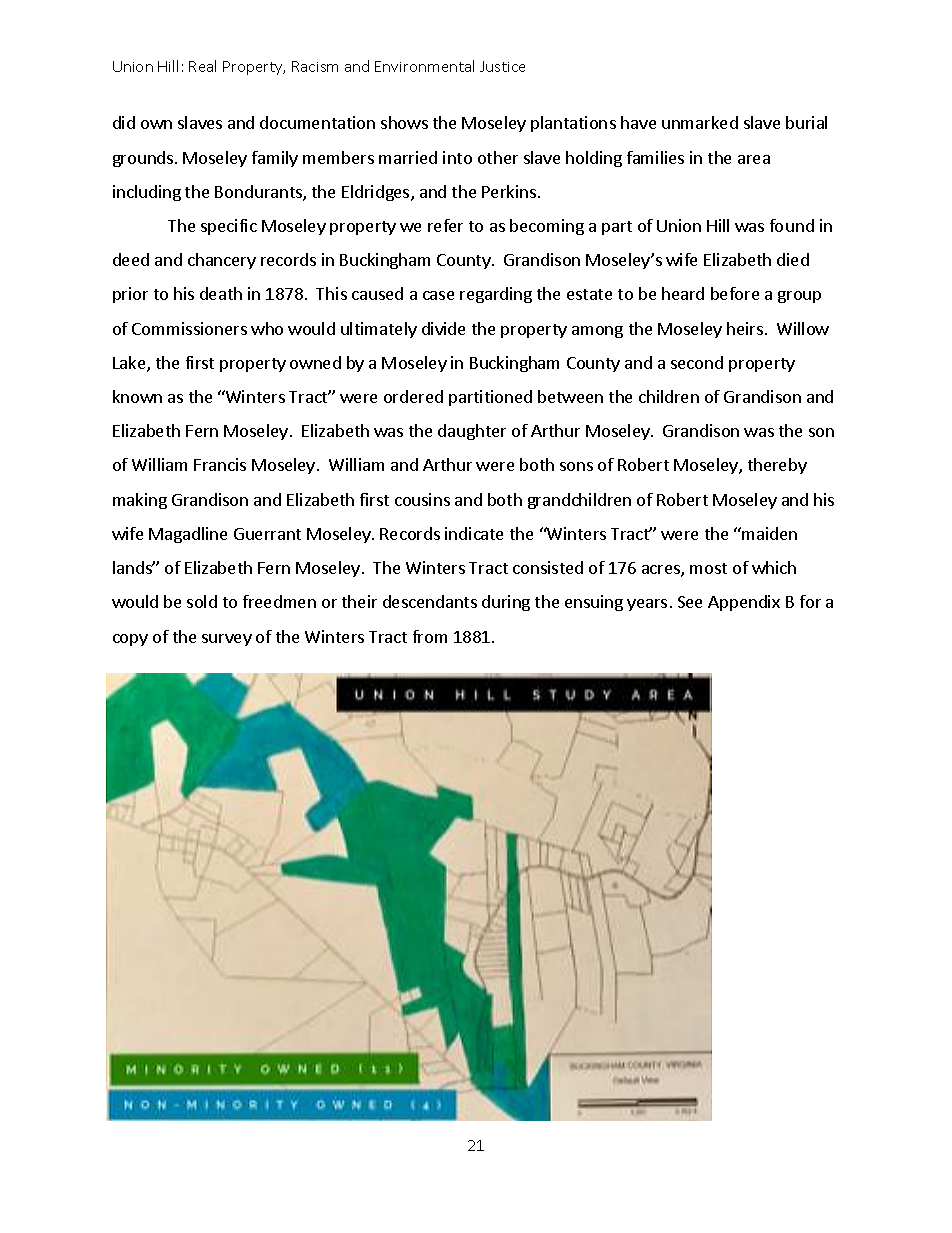 This document has width=952, height=1233. I want to click on Appendix, so click(744, 603).
